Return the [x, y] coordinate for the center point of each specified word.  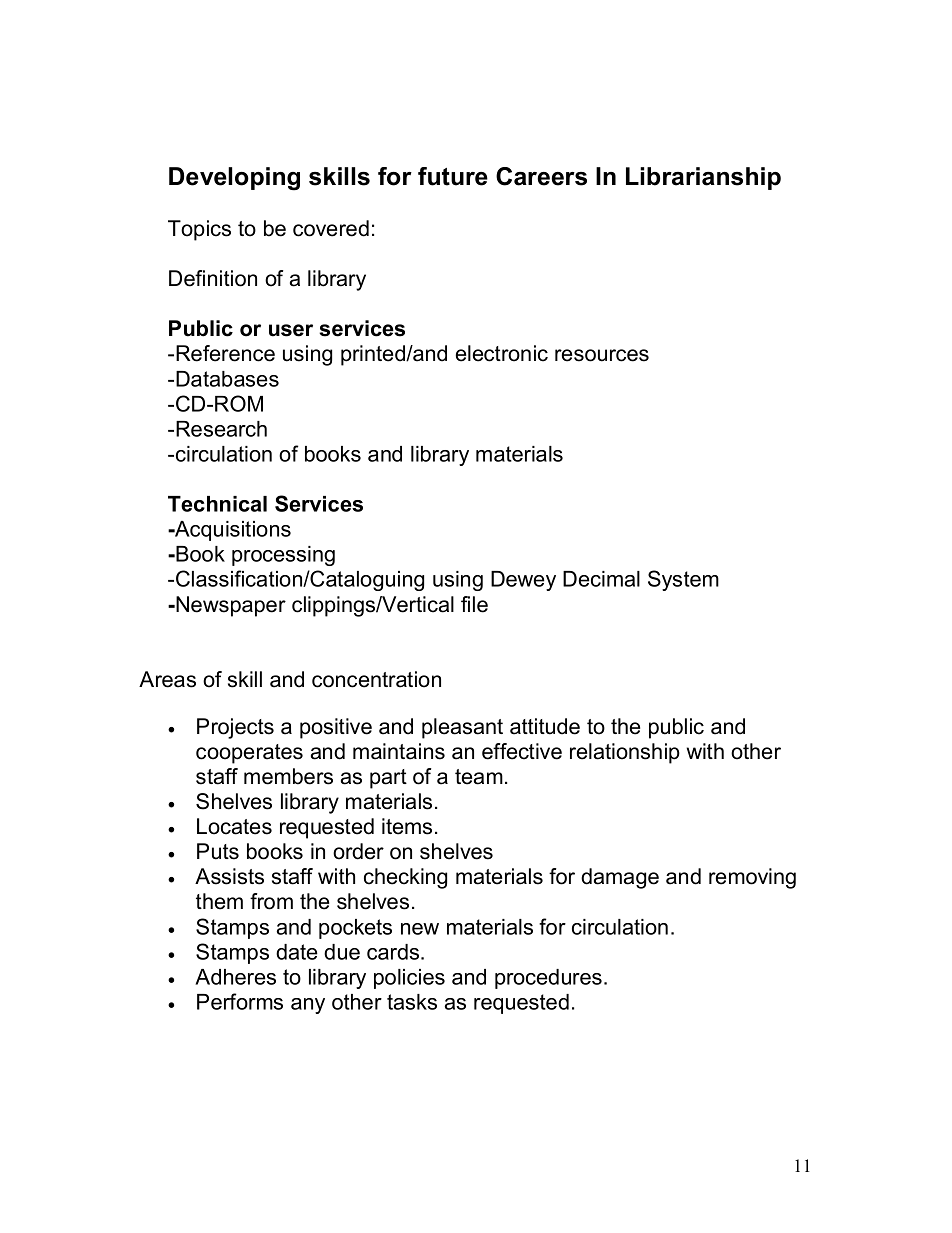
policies [409, 979]
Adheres [235, 977]
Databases [227, 379]
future [453, 176]
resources [602, 355]
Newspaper [230, 606]
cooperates [249, 754]
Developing [234, 179]
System [683, 580]
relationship [625, 753]
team [479, 777]
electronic [502, 353]
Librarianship [703, 178]
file [474, 604]
